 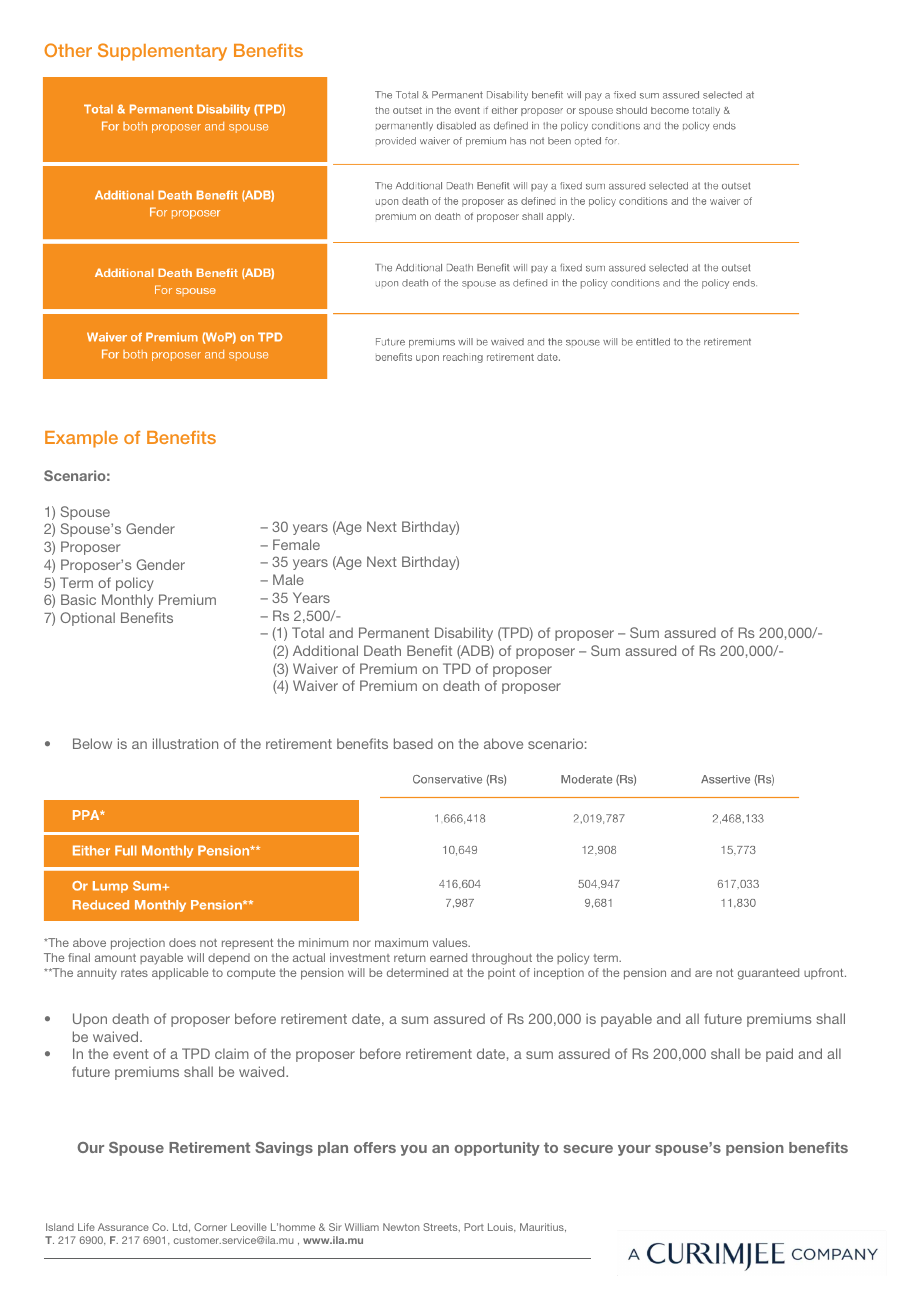 I want to click on are, so click(x=703, y=973).
